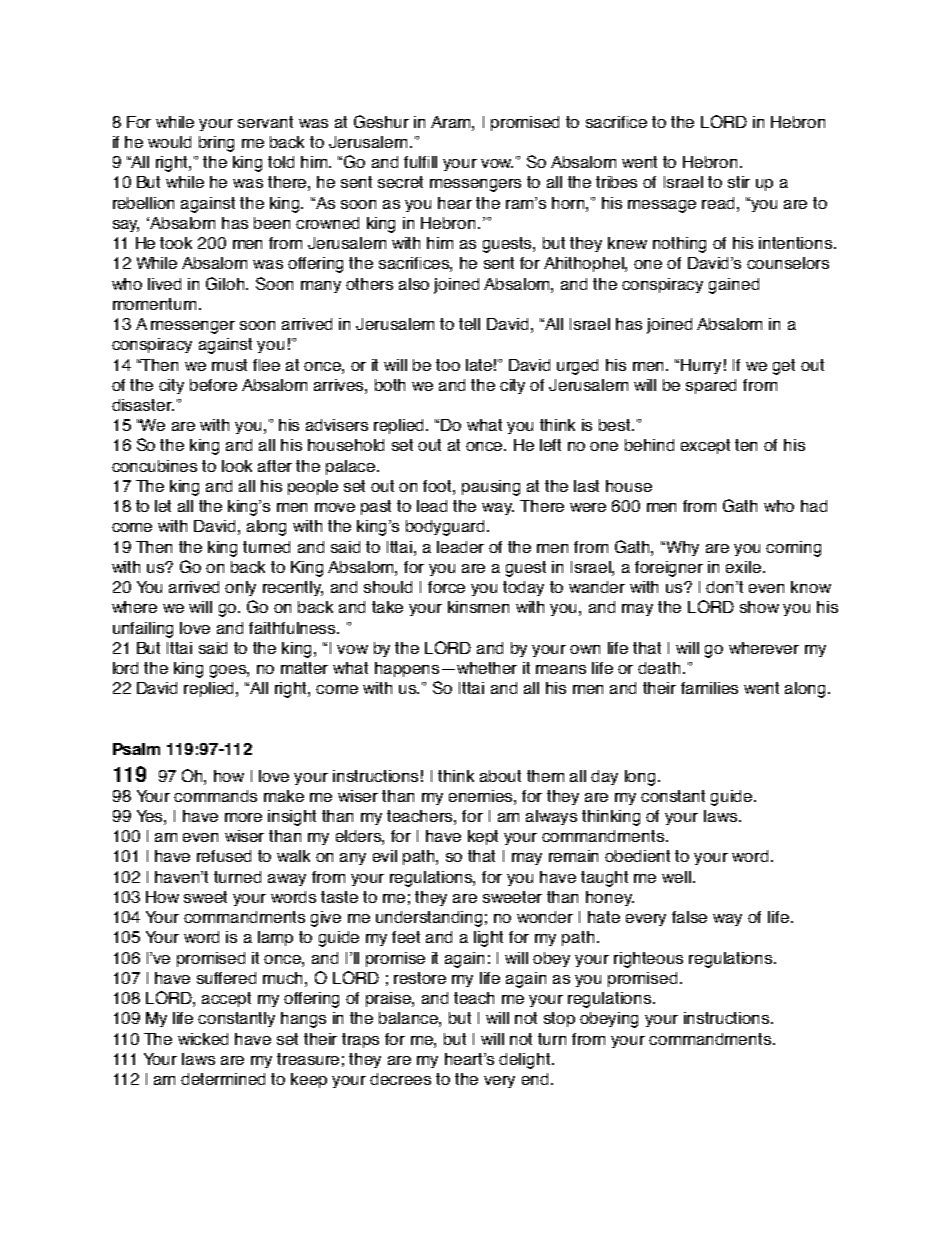  What do you see at coordinates (215, 796) in the image?
I see `commands` at bounding box center [215, 796].
